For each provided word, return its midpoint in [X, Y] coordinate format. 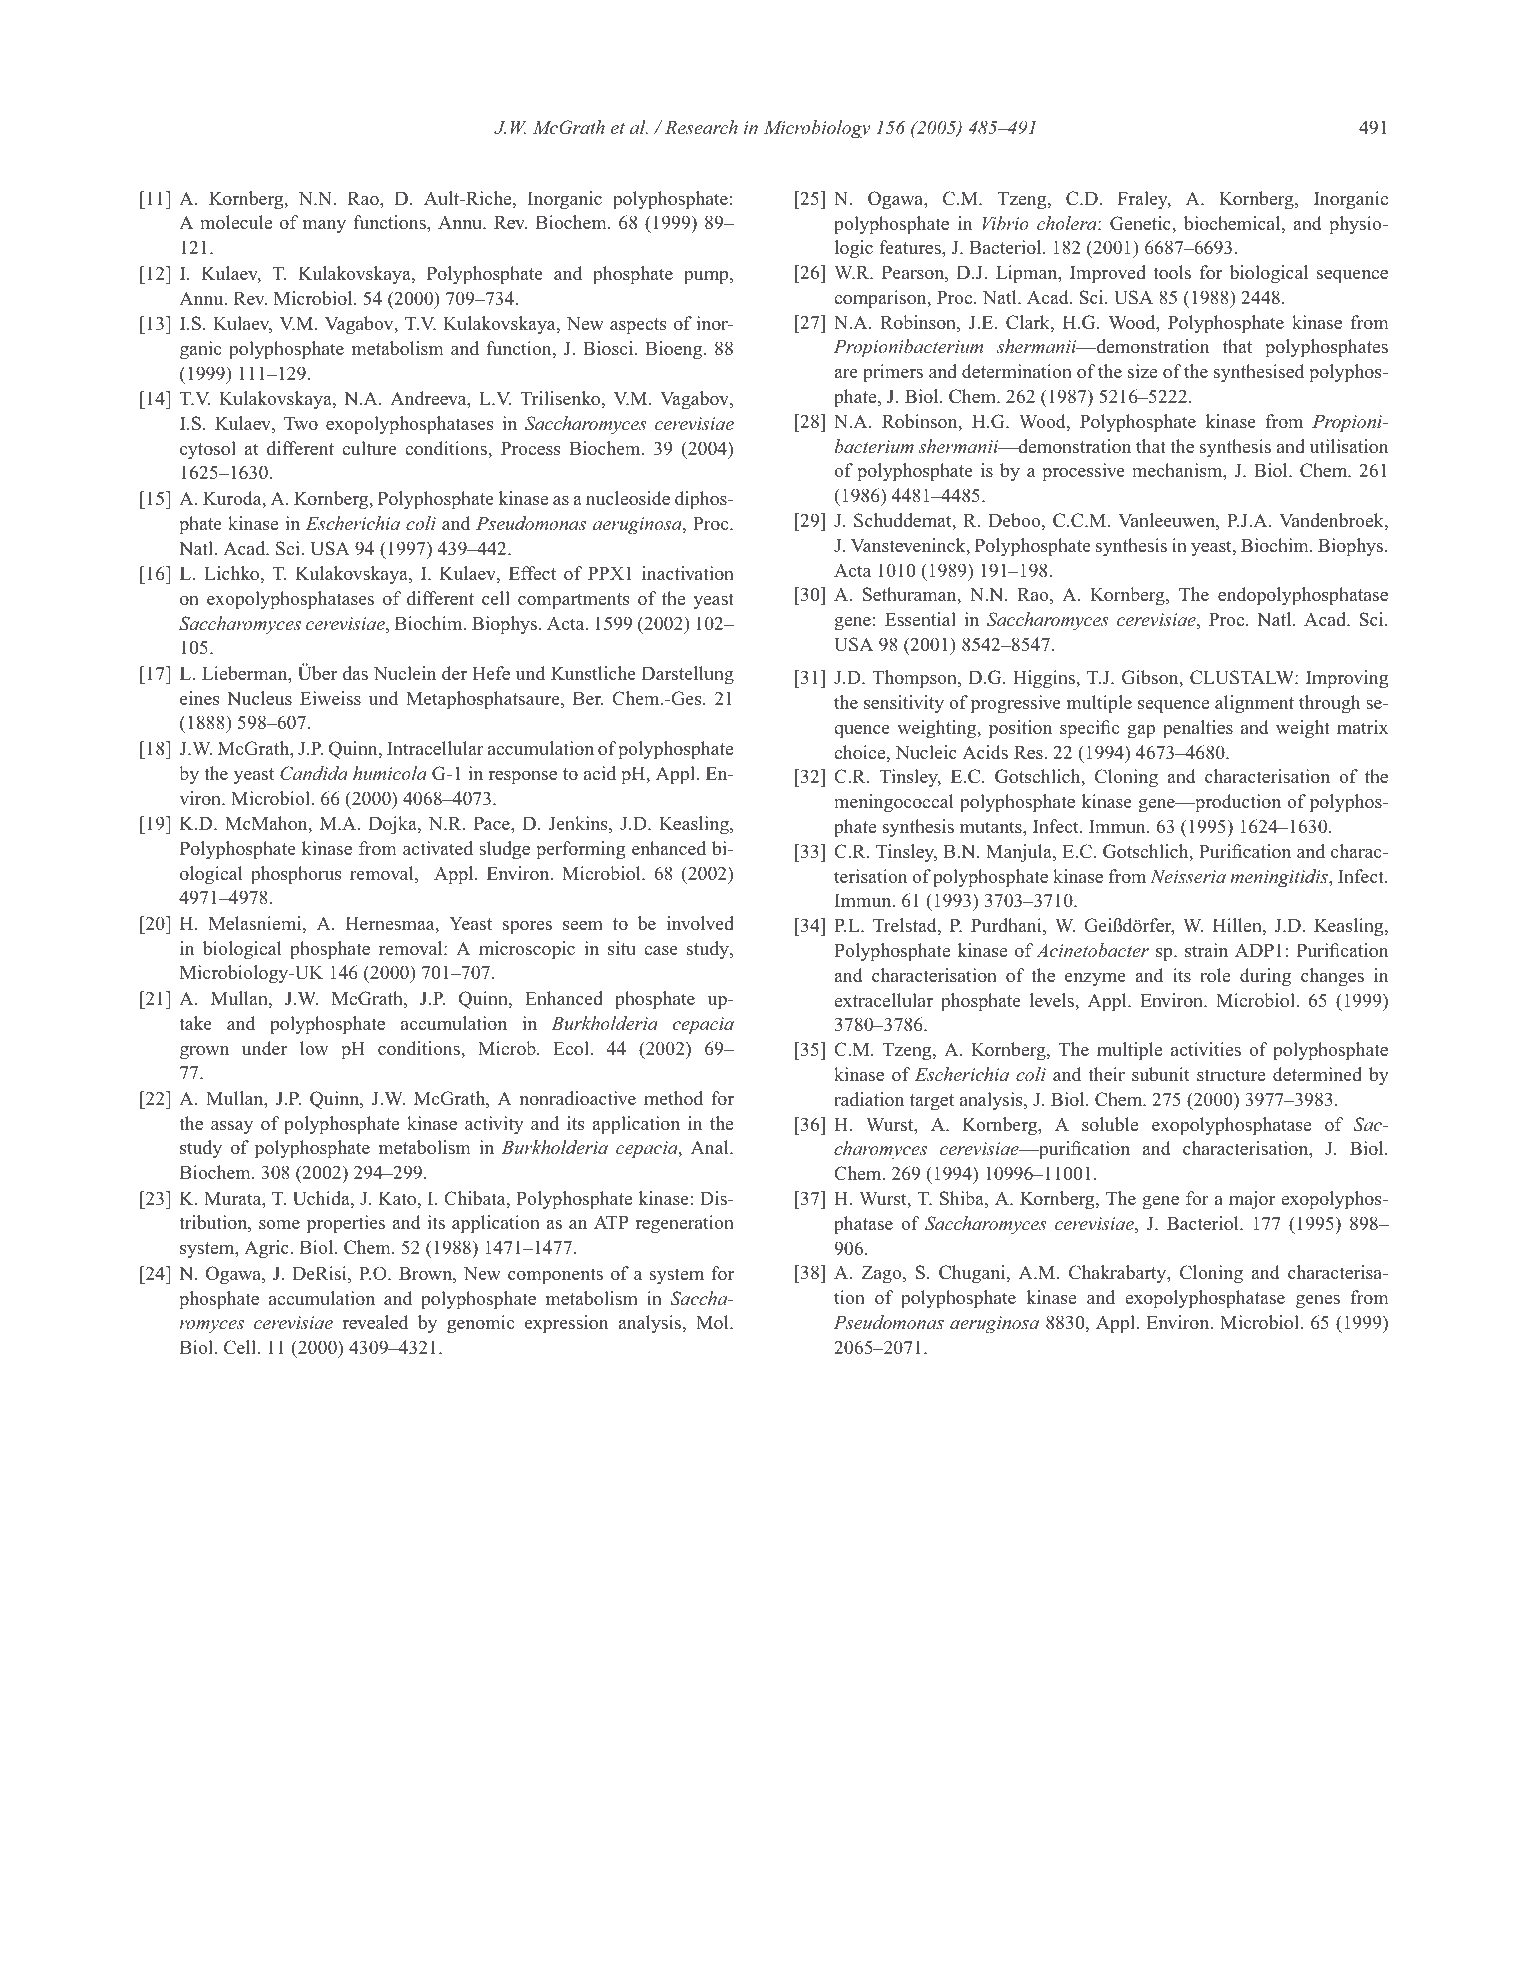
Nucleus [259, 698]
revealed [375, 1322]
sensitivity [904, 704]
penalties [1198, 729]
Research [701, 127]
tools [1172, 272]
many [324, 226]
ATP [611, 1222]
